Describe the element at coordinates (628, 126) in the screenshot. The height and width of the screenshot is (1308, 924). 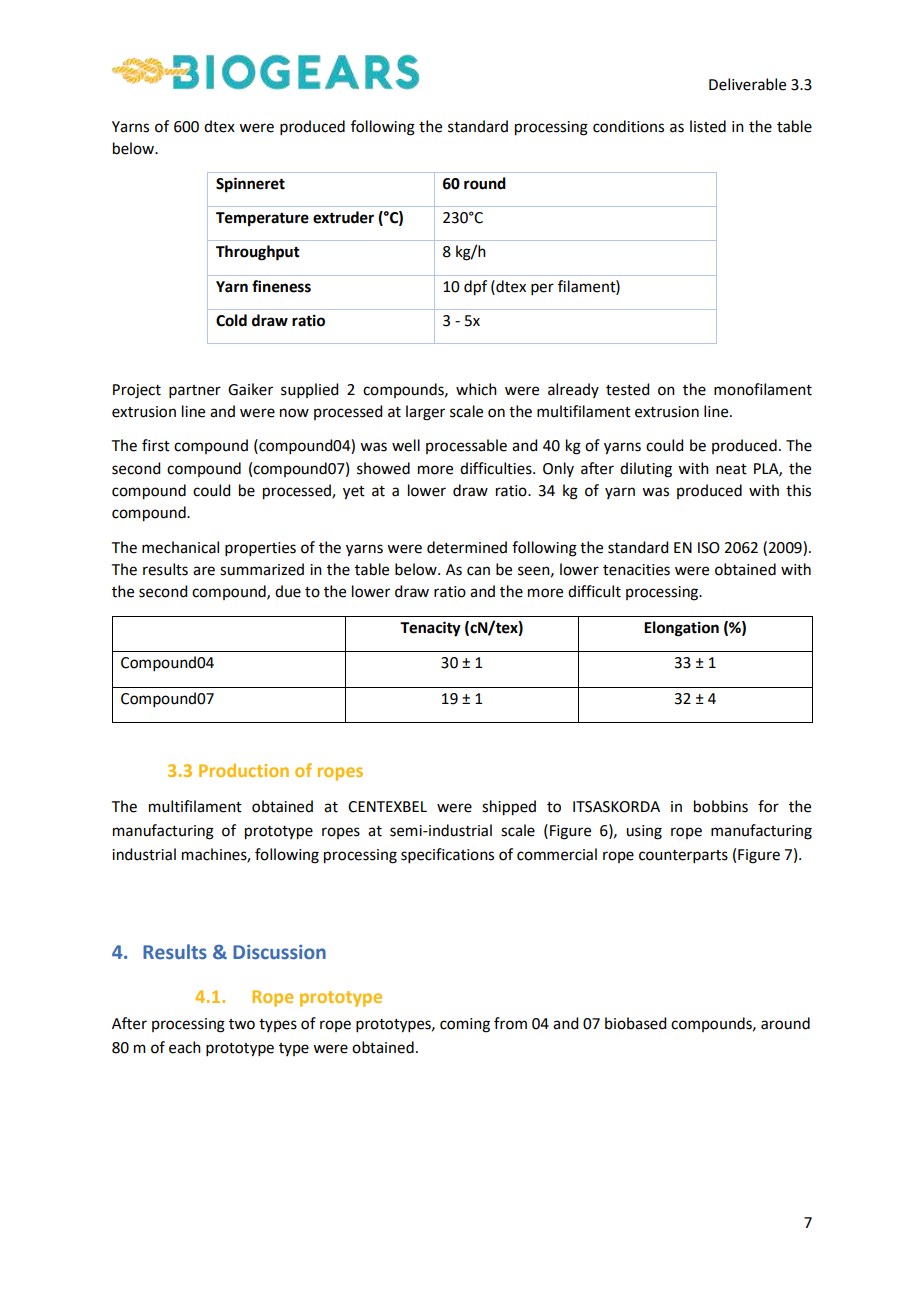
I see `conditions` at that location.
